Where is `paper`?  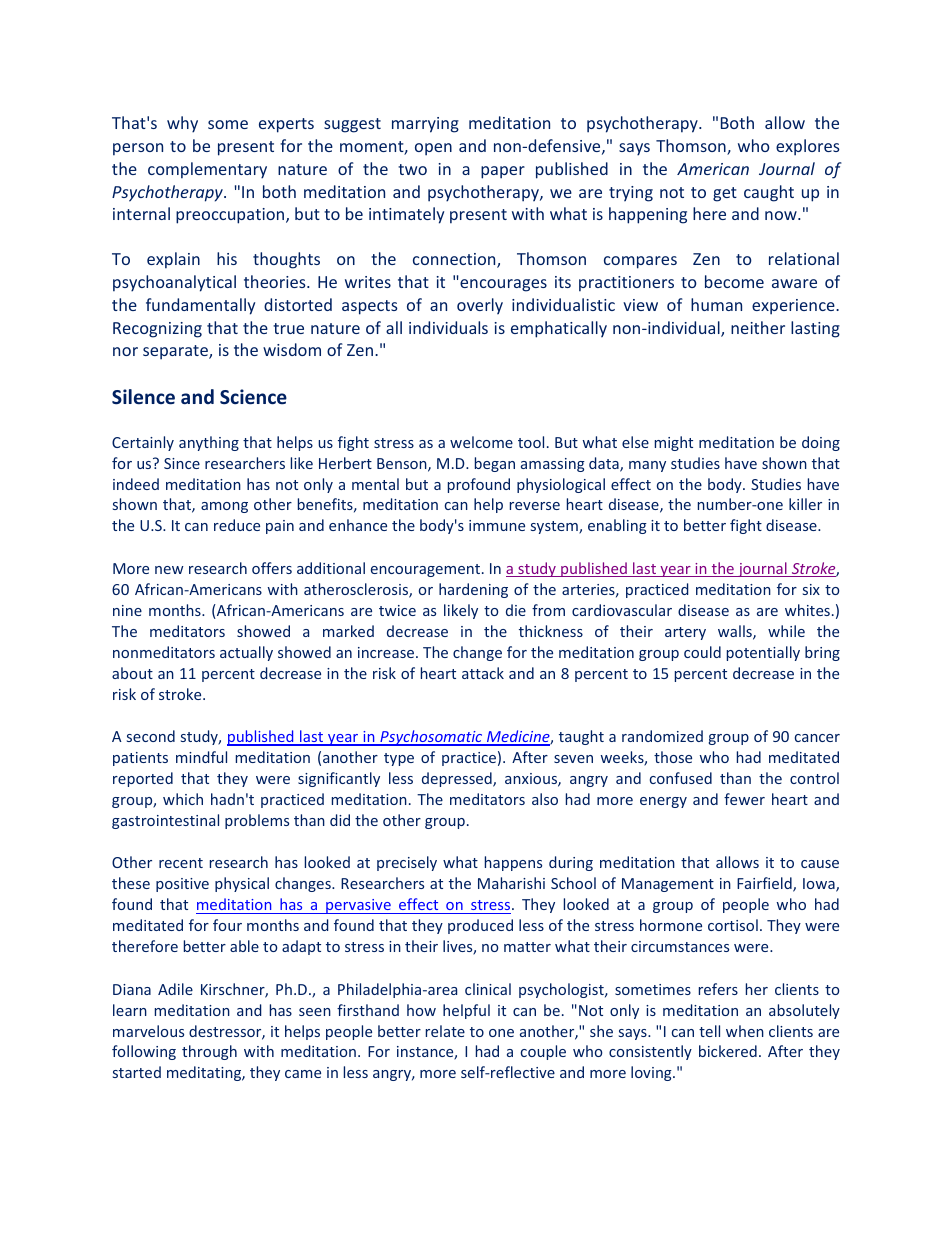 paper is located at coordinates (503, 172).
